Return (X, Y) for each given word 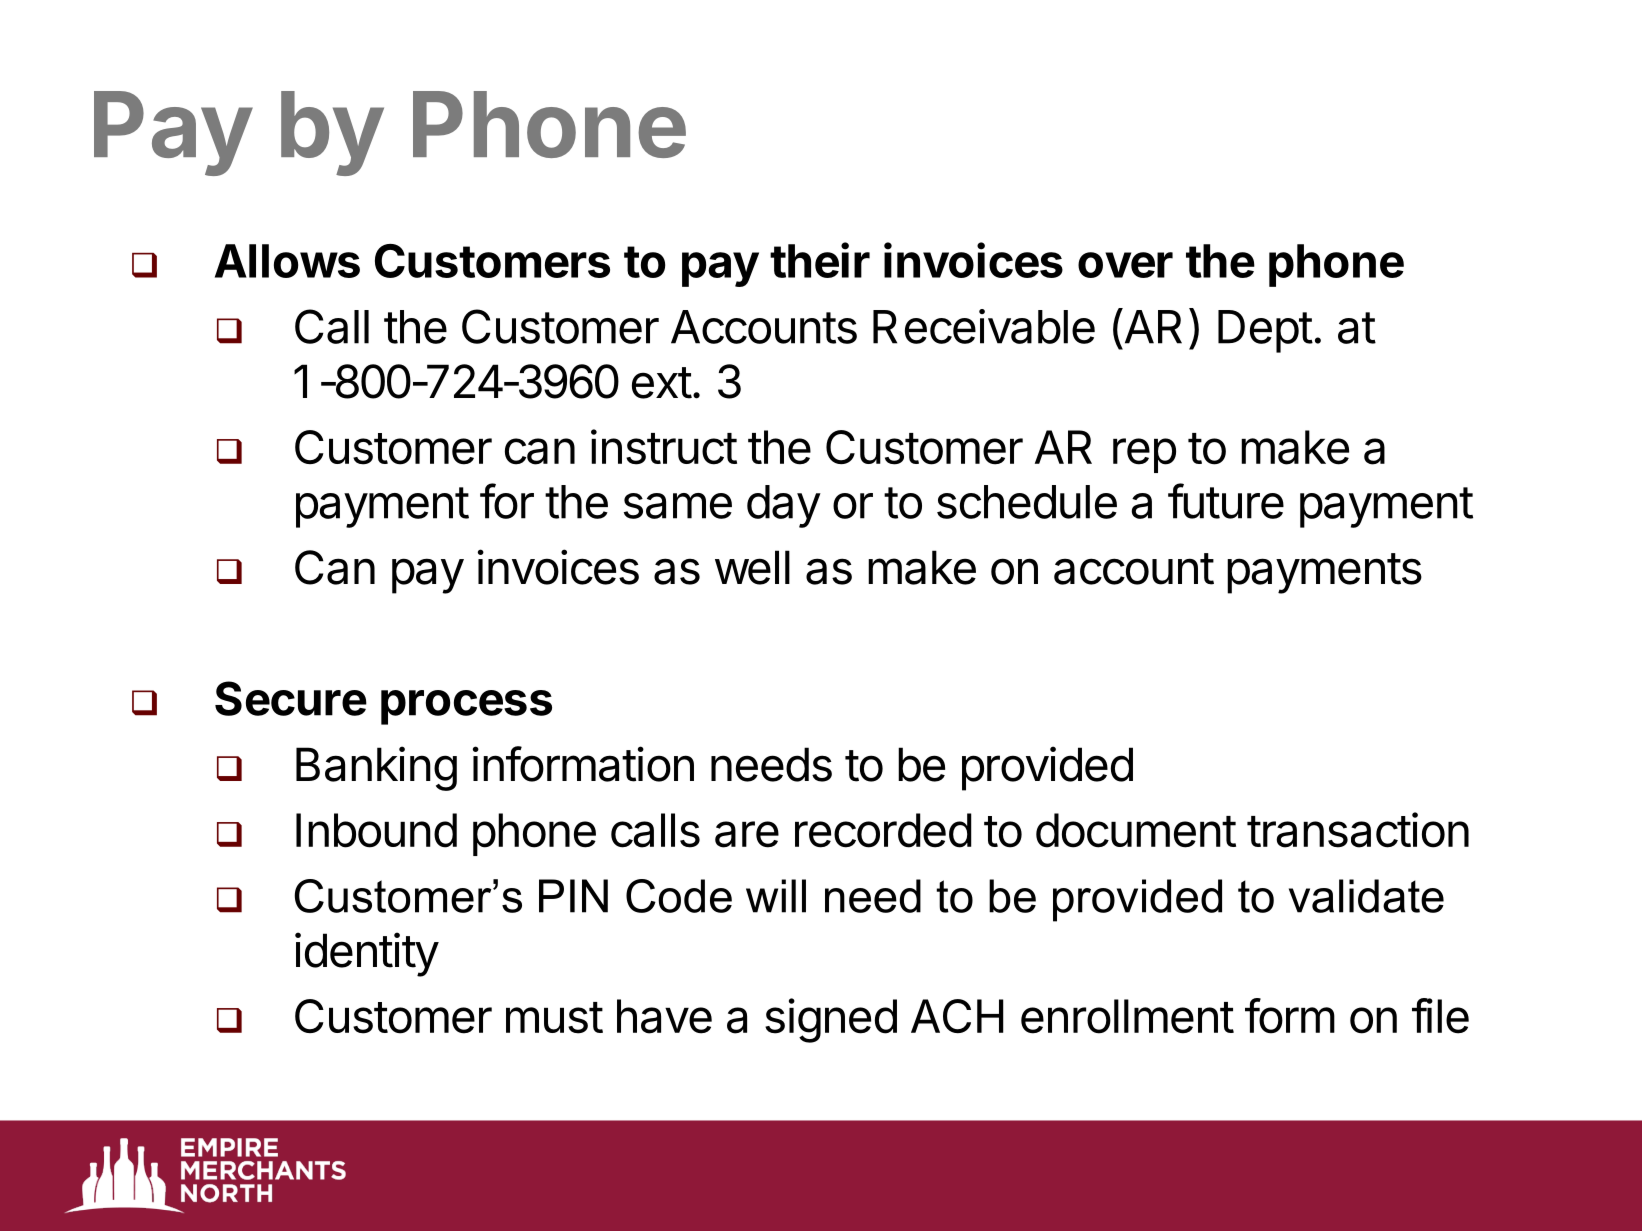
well (752, 567)
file (1440, 1016)
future (1226, 501)
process (466, 707)
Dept (1265, 331)
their (820, 260)
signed (831, 1020)
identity (367, 954)
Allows (287, 261)
